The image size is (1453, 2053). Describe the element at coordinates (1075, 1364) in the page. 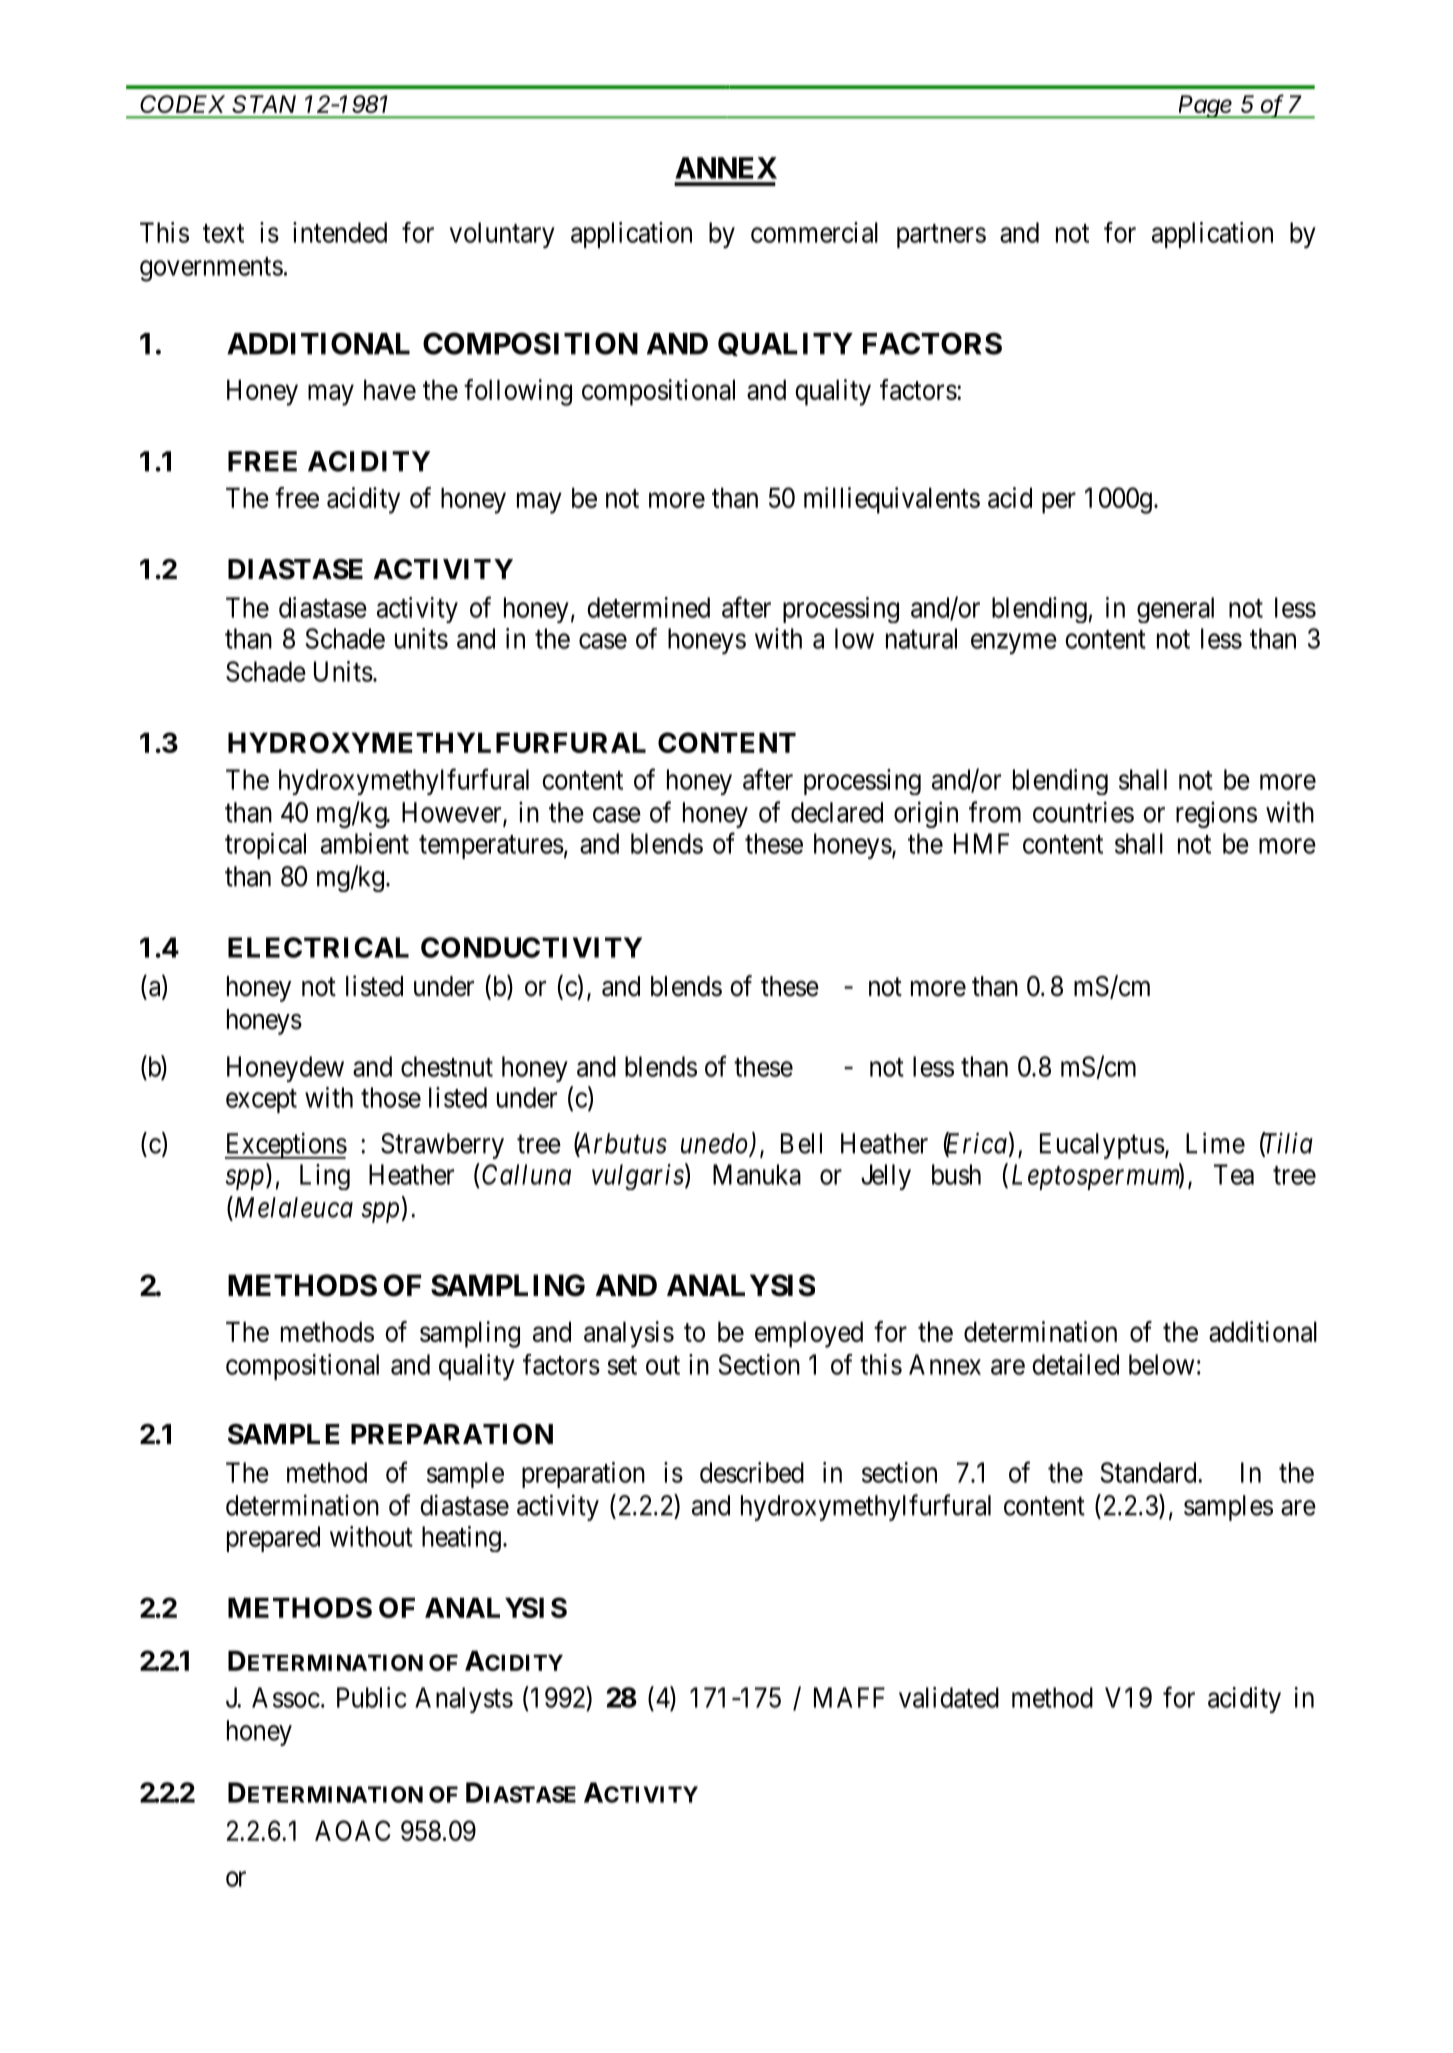

I see `detailed` at that location.
